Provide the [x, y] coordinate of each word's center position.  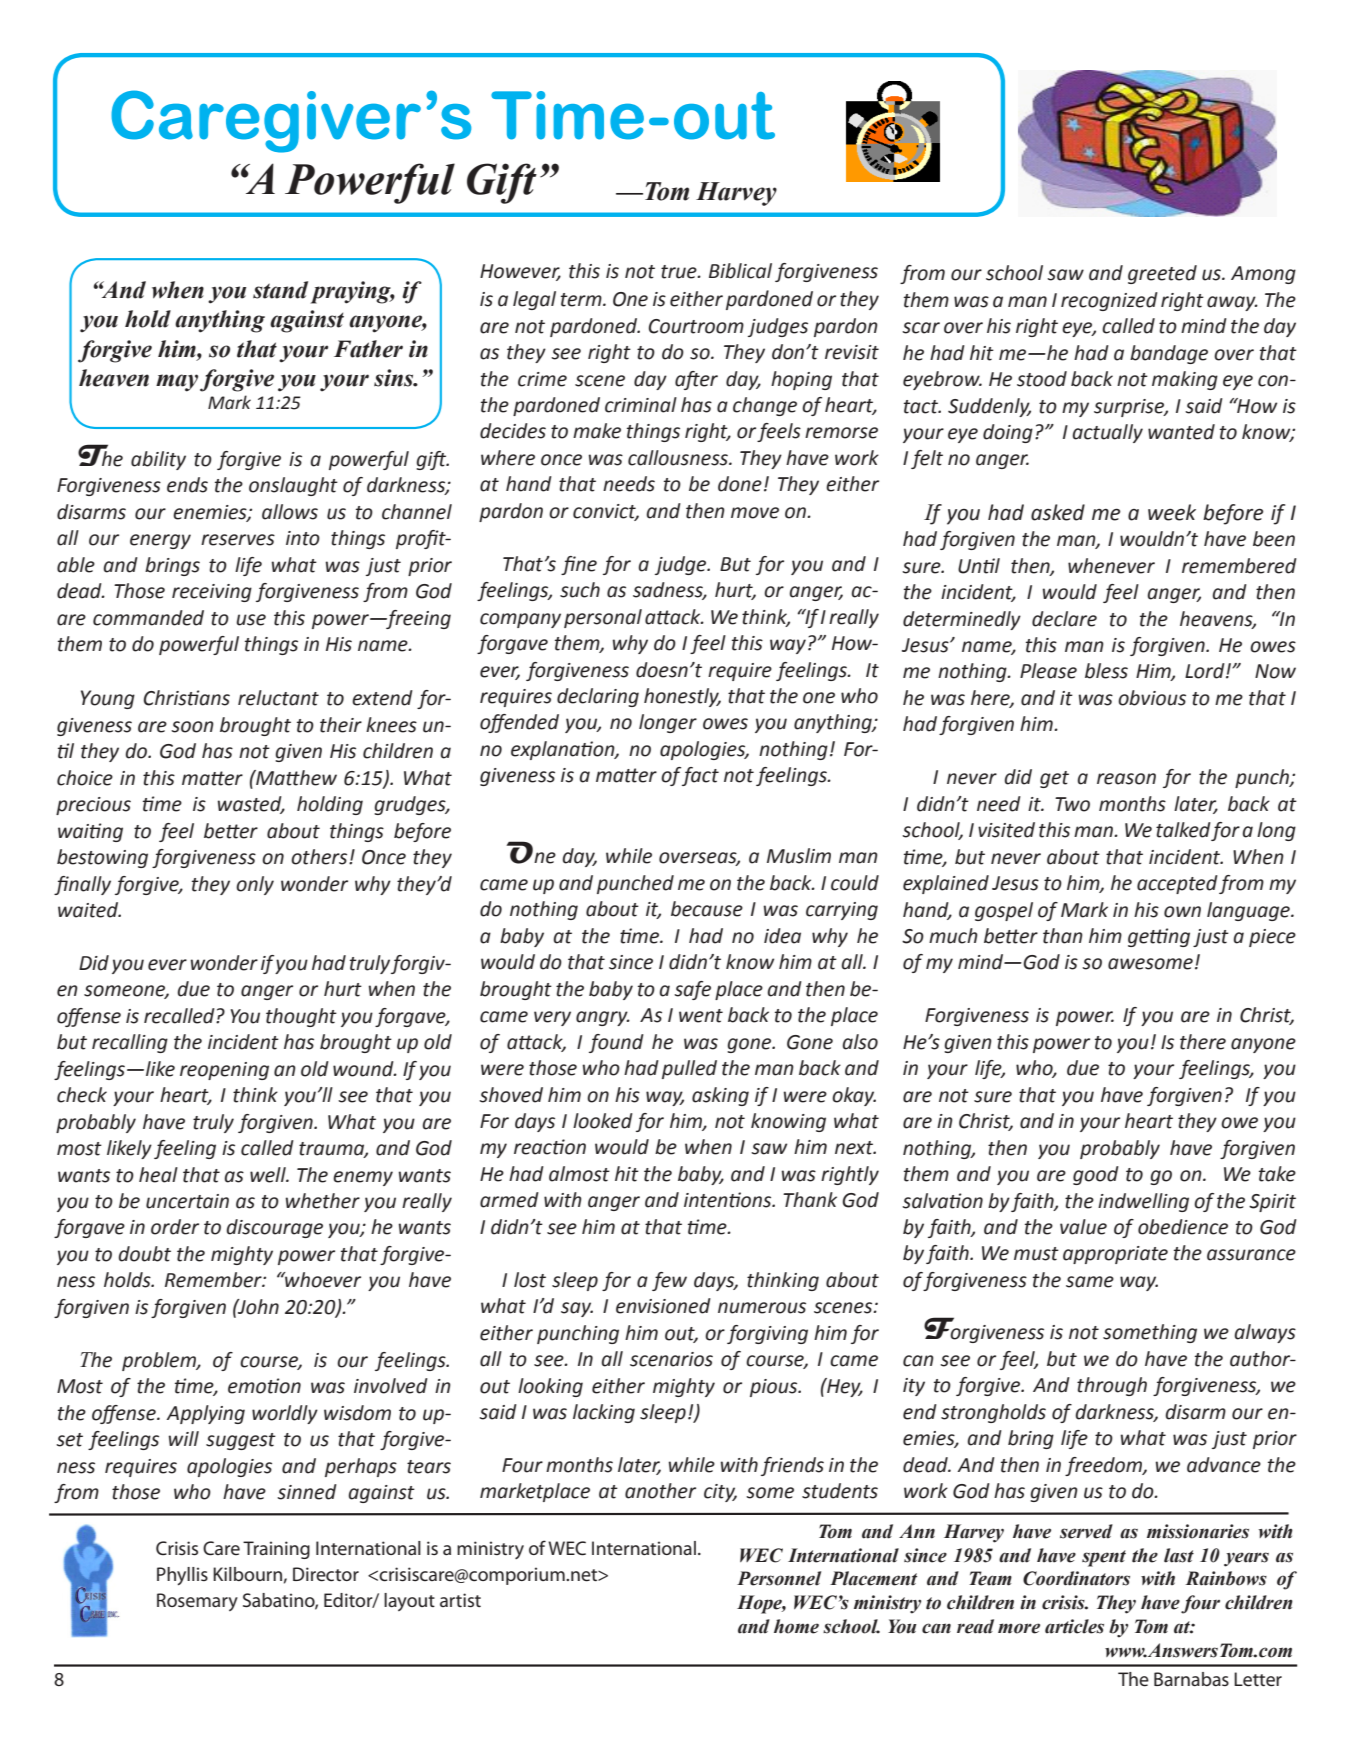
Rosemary [197, 1602]
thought [301, 1017]
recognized [1109, 301]
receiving [212, 593]
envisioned [663, 1306]
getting [1159, 937]
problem [160, 1361]
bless [1106, 671]
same [1090, 1282]
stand [280, 290]
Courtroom [696, 326]
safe [692, 990]
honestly [682, 697]
